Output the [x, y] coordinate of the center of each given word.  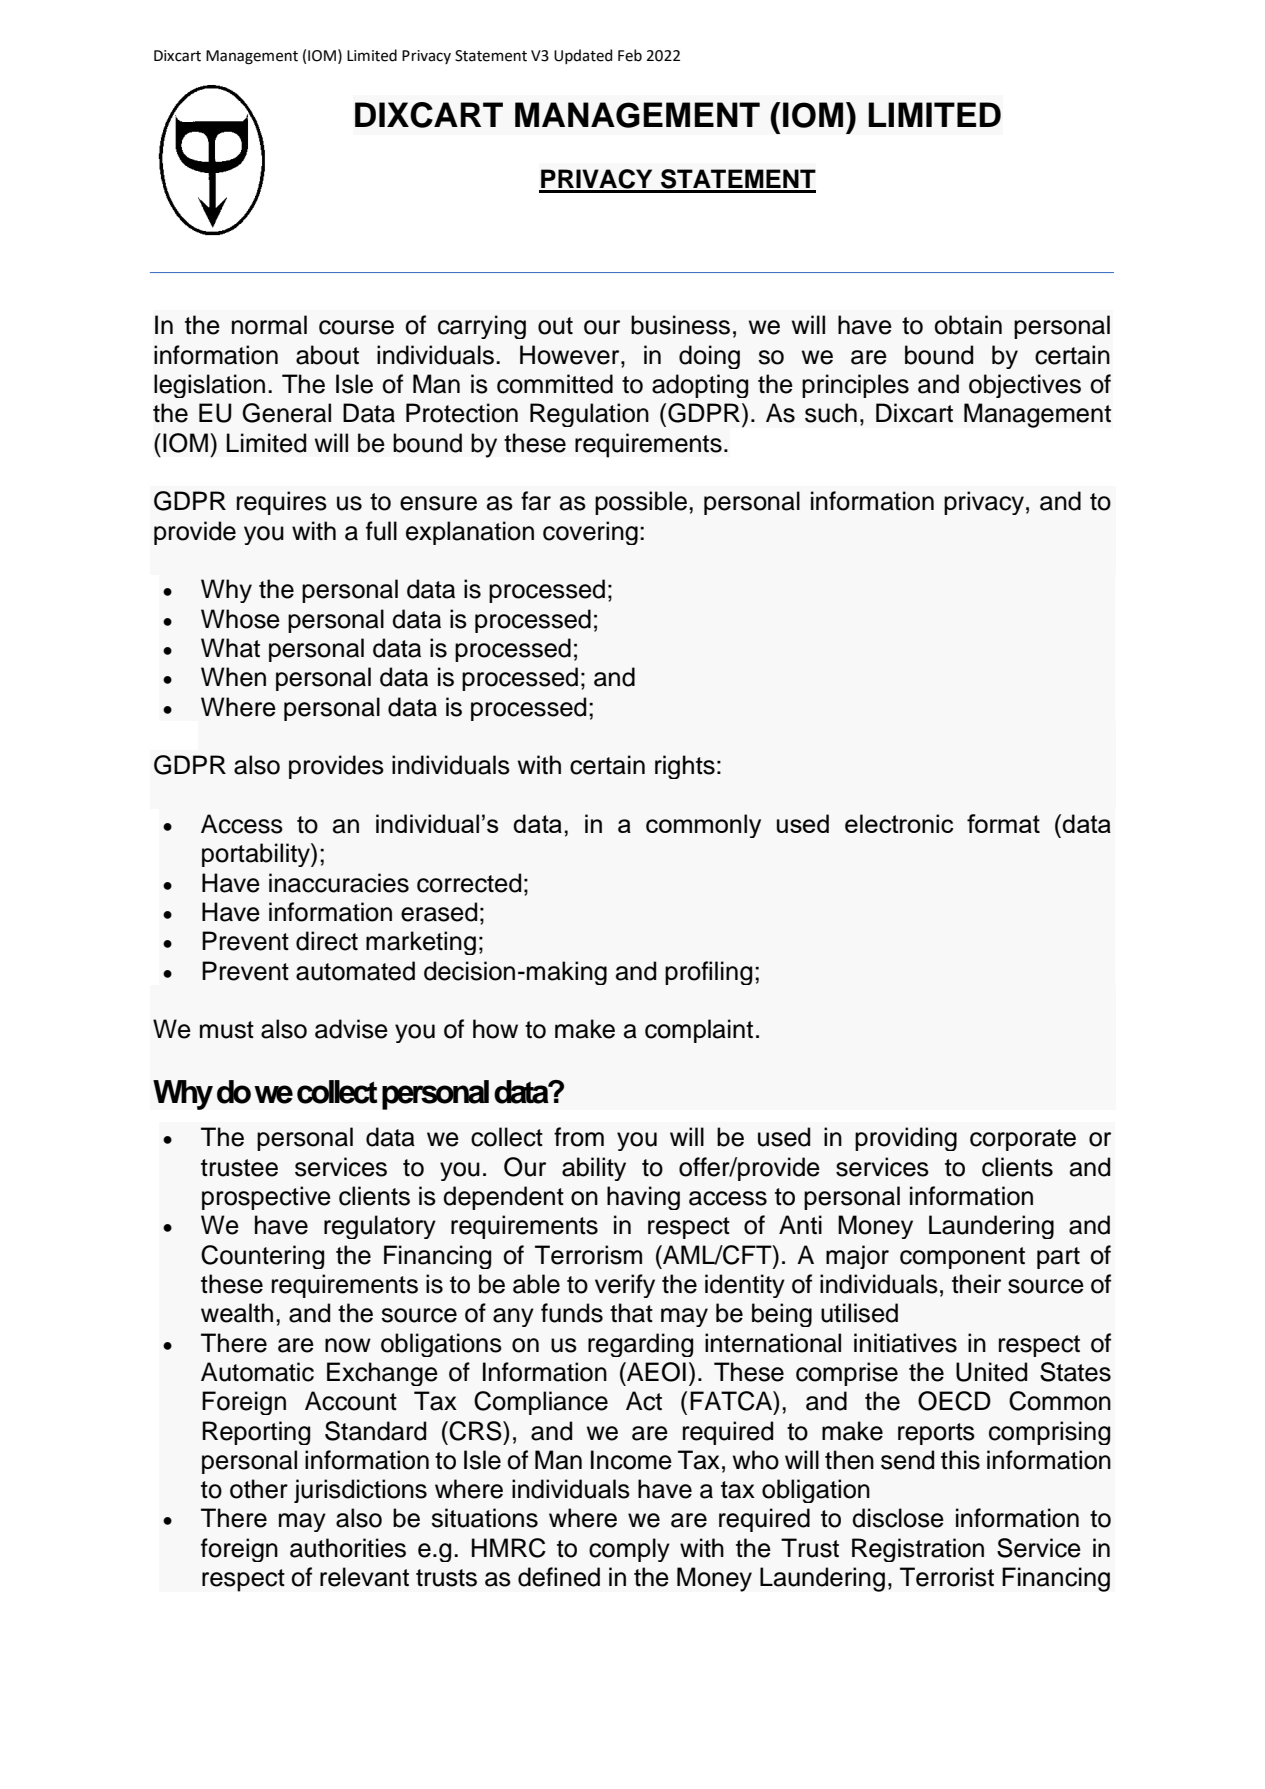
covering [590, 533]
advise [351, 1029]
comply [629, 1550]
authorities [348, 1548]
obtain [968, 325]
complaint [699, 1031]
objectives [1025, 386]
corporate [1023, 1140]
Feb [630, 55]
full [381, 531]
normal [269, 325]
